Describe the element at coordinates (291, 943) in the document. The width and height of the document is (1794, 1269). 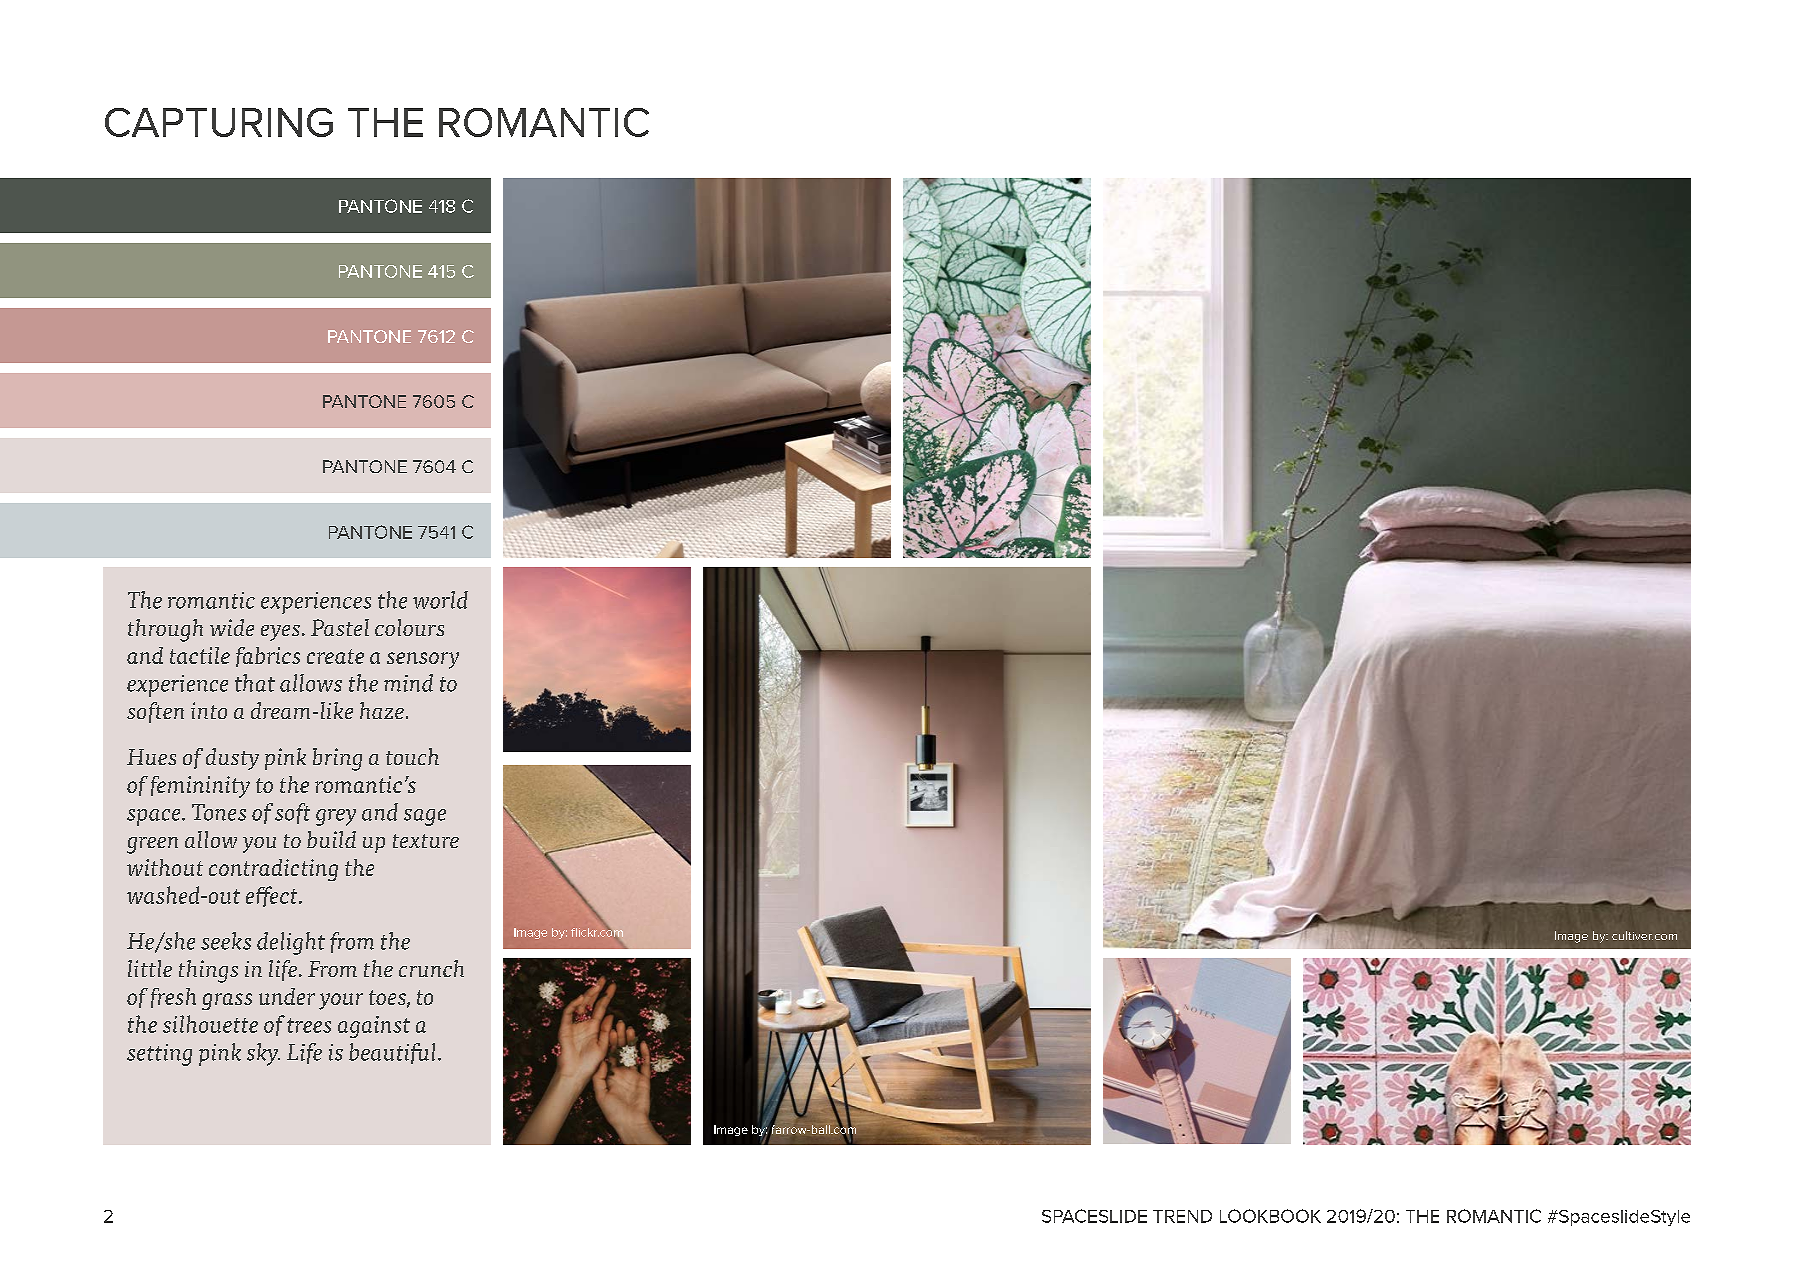
I see `delight` at that location.
